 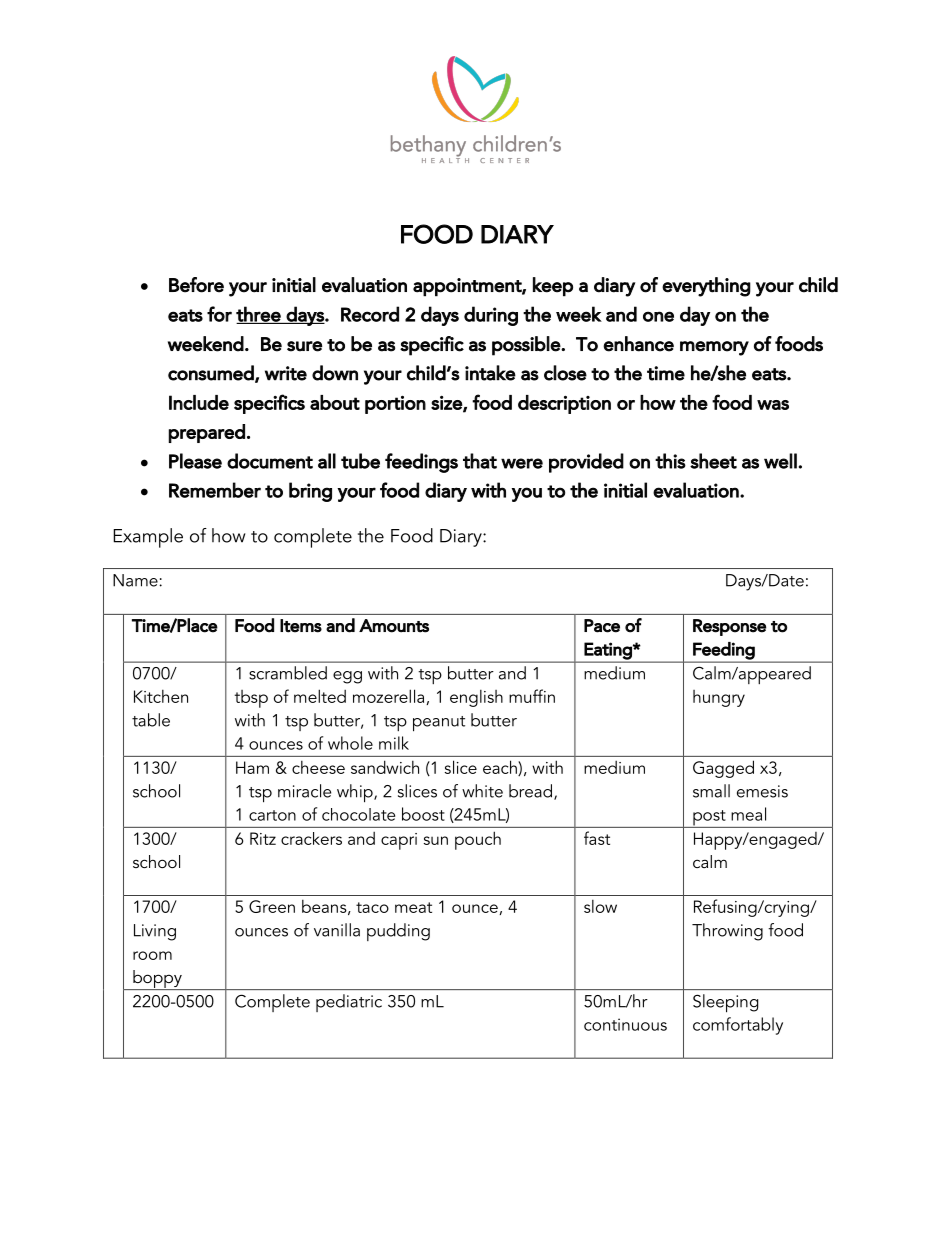 What do you see at coordinates (491, 316) in the page?
I see `during` at bounding box center [491, 316].
